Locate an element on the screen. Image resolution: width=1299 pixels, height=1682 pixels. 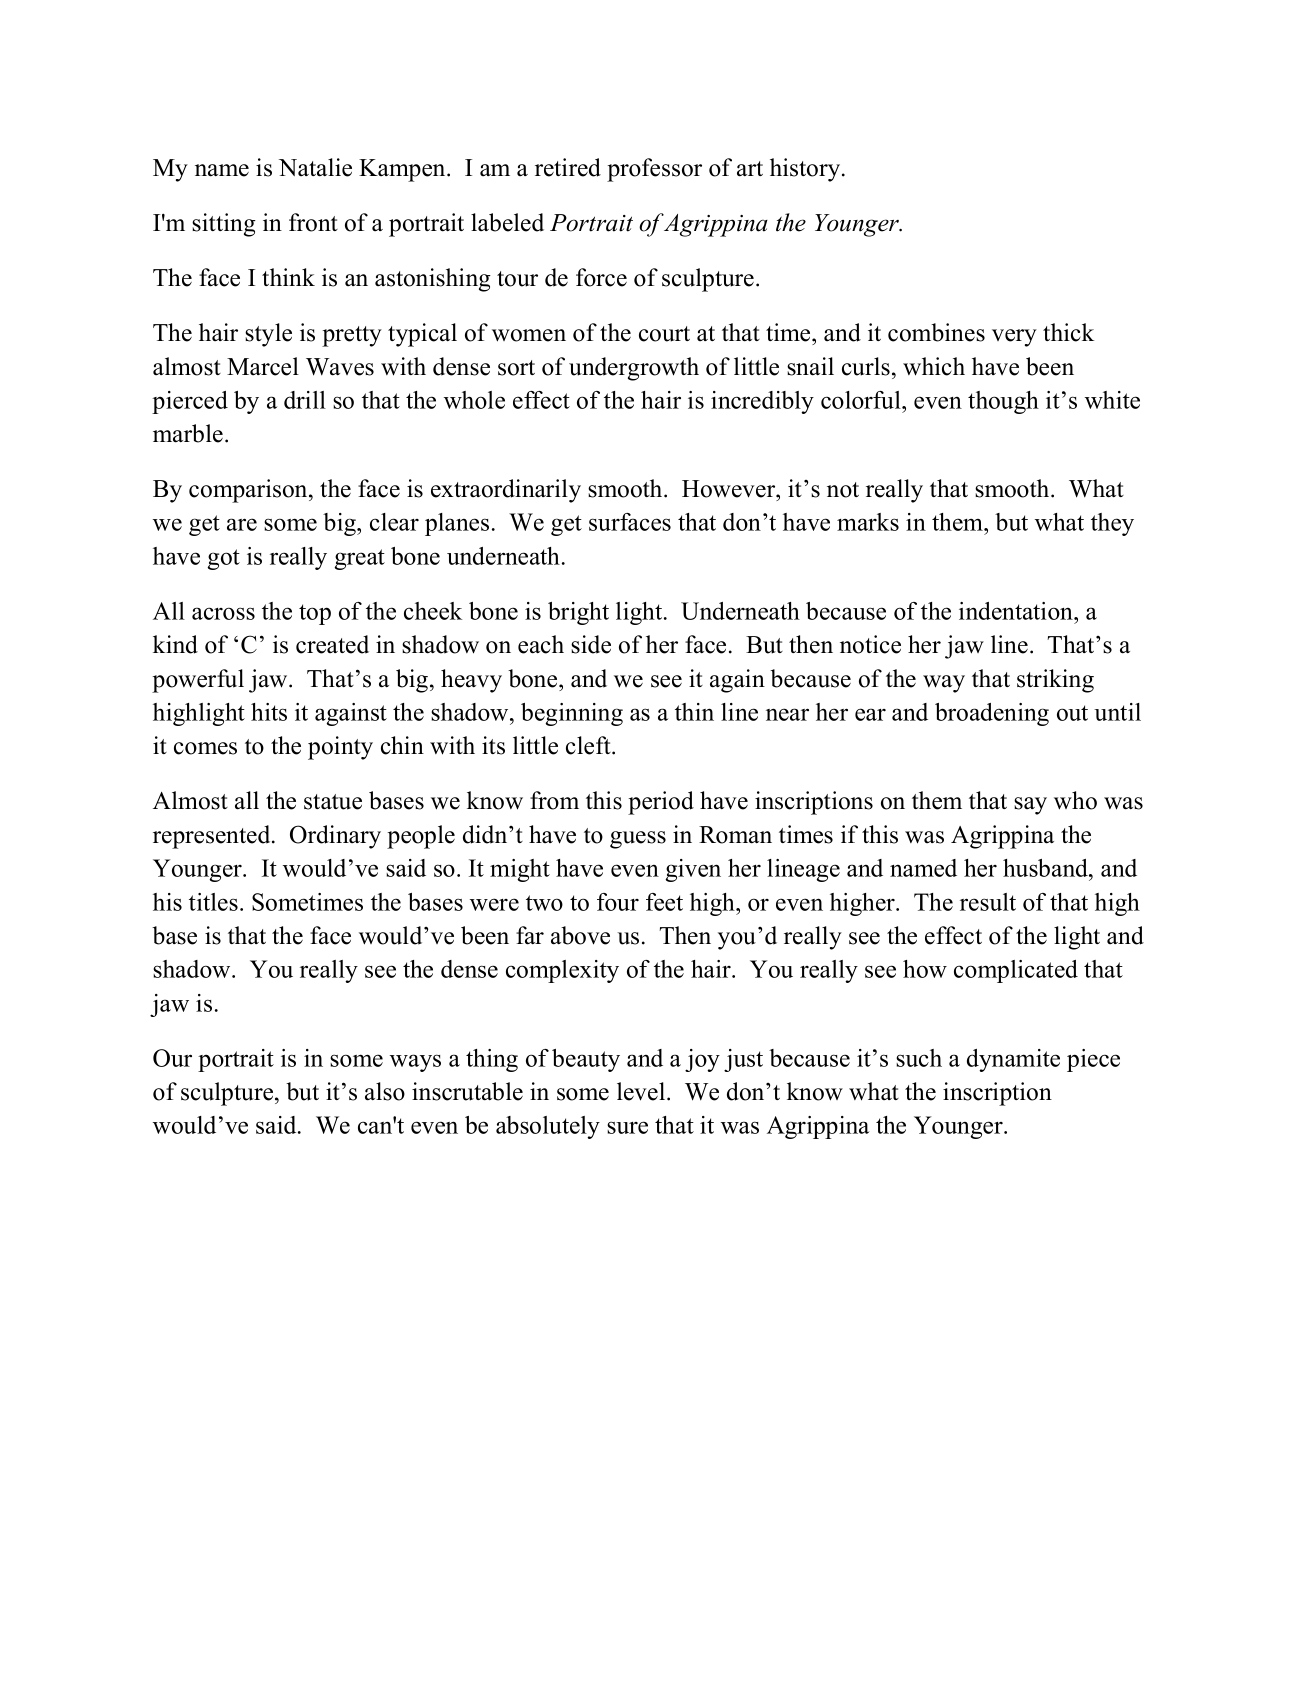
side is located at coordinates (591, 644).
